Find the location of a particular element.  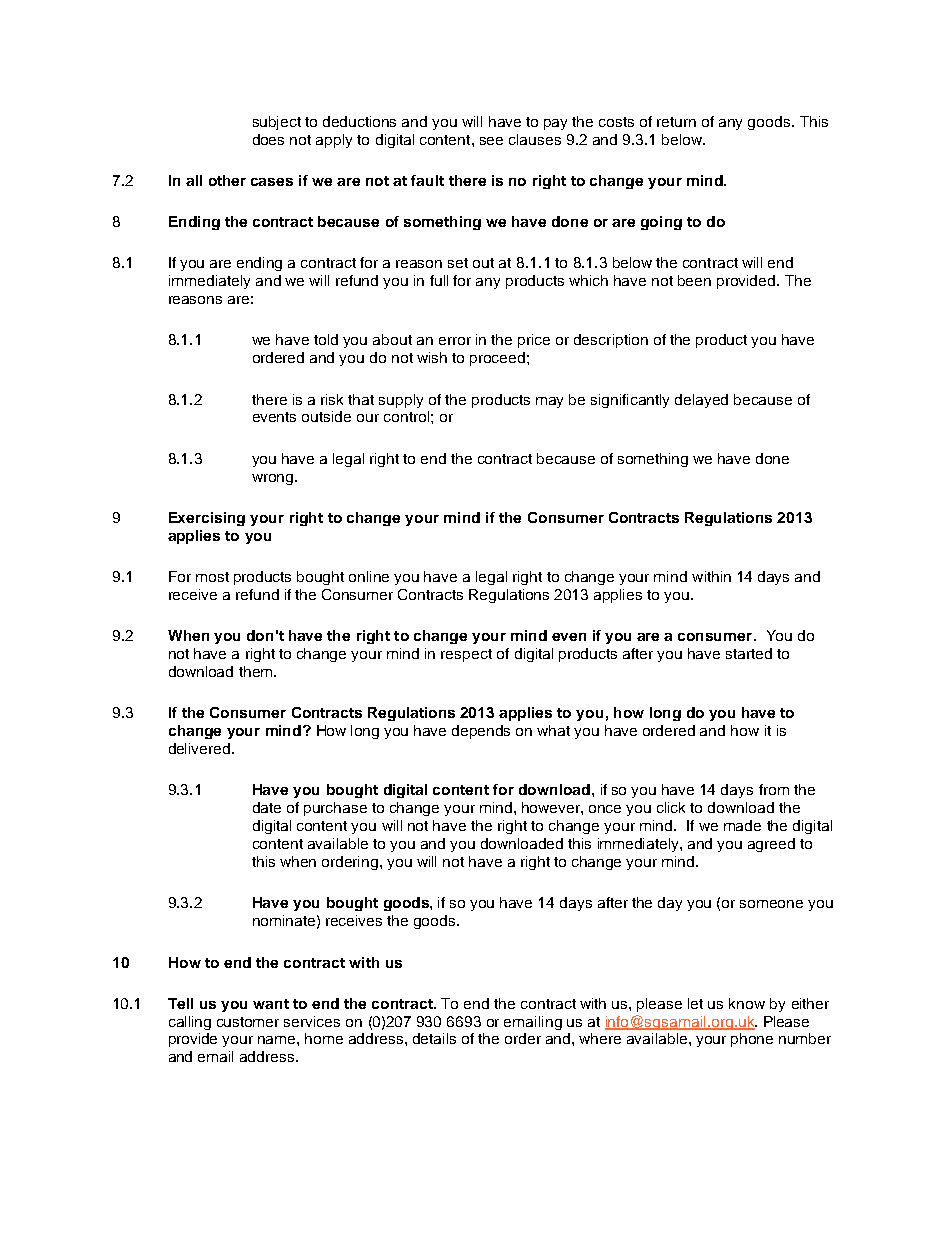

date is located at coordinates (267, 807).
